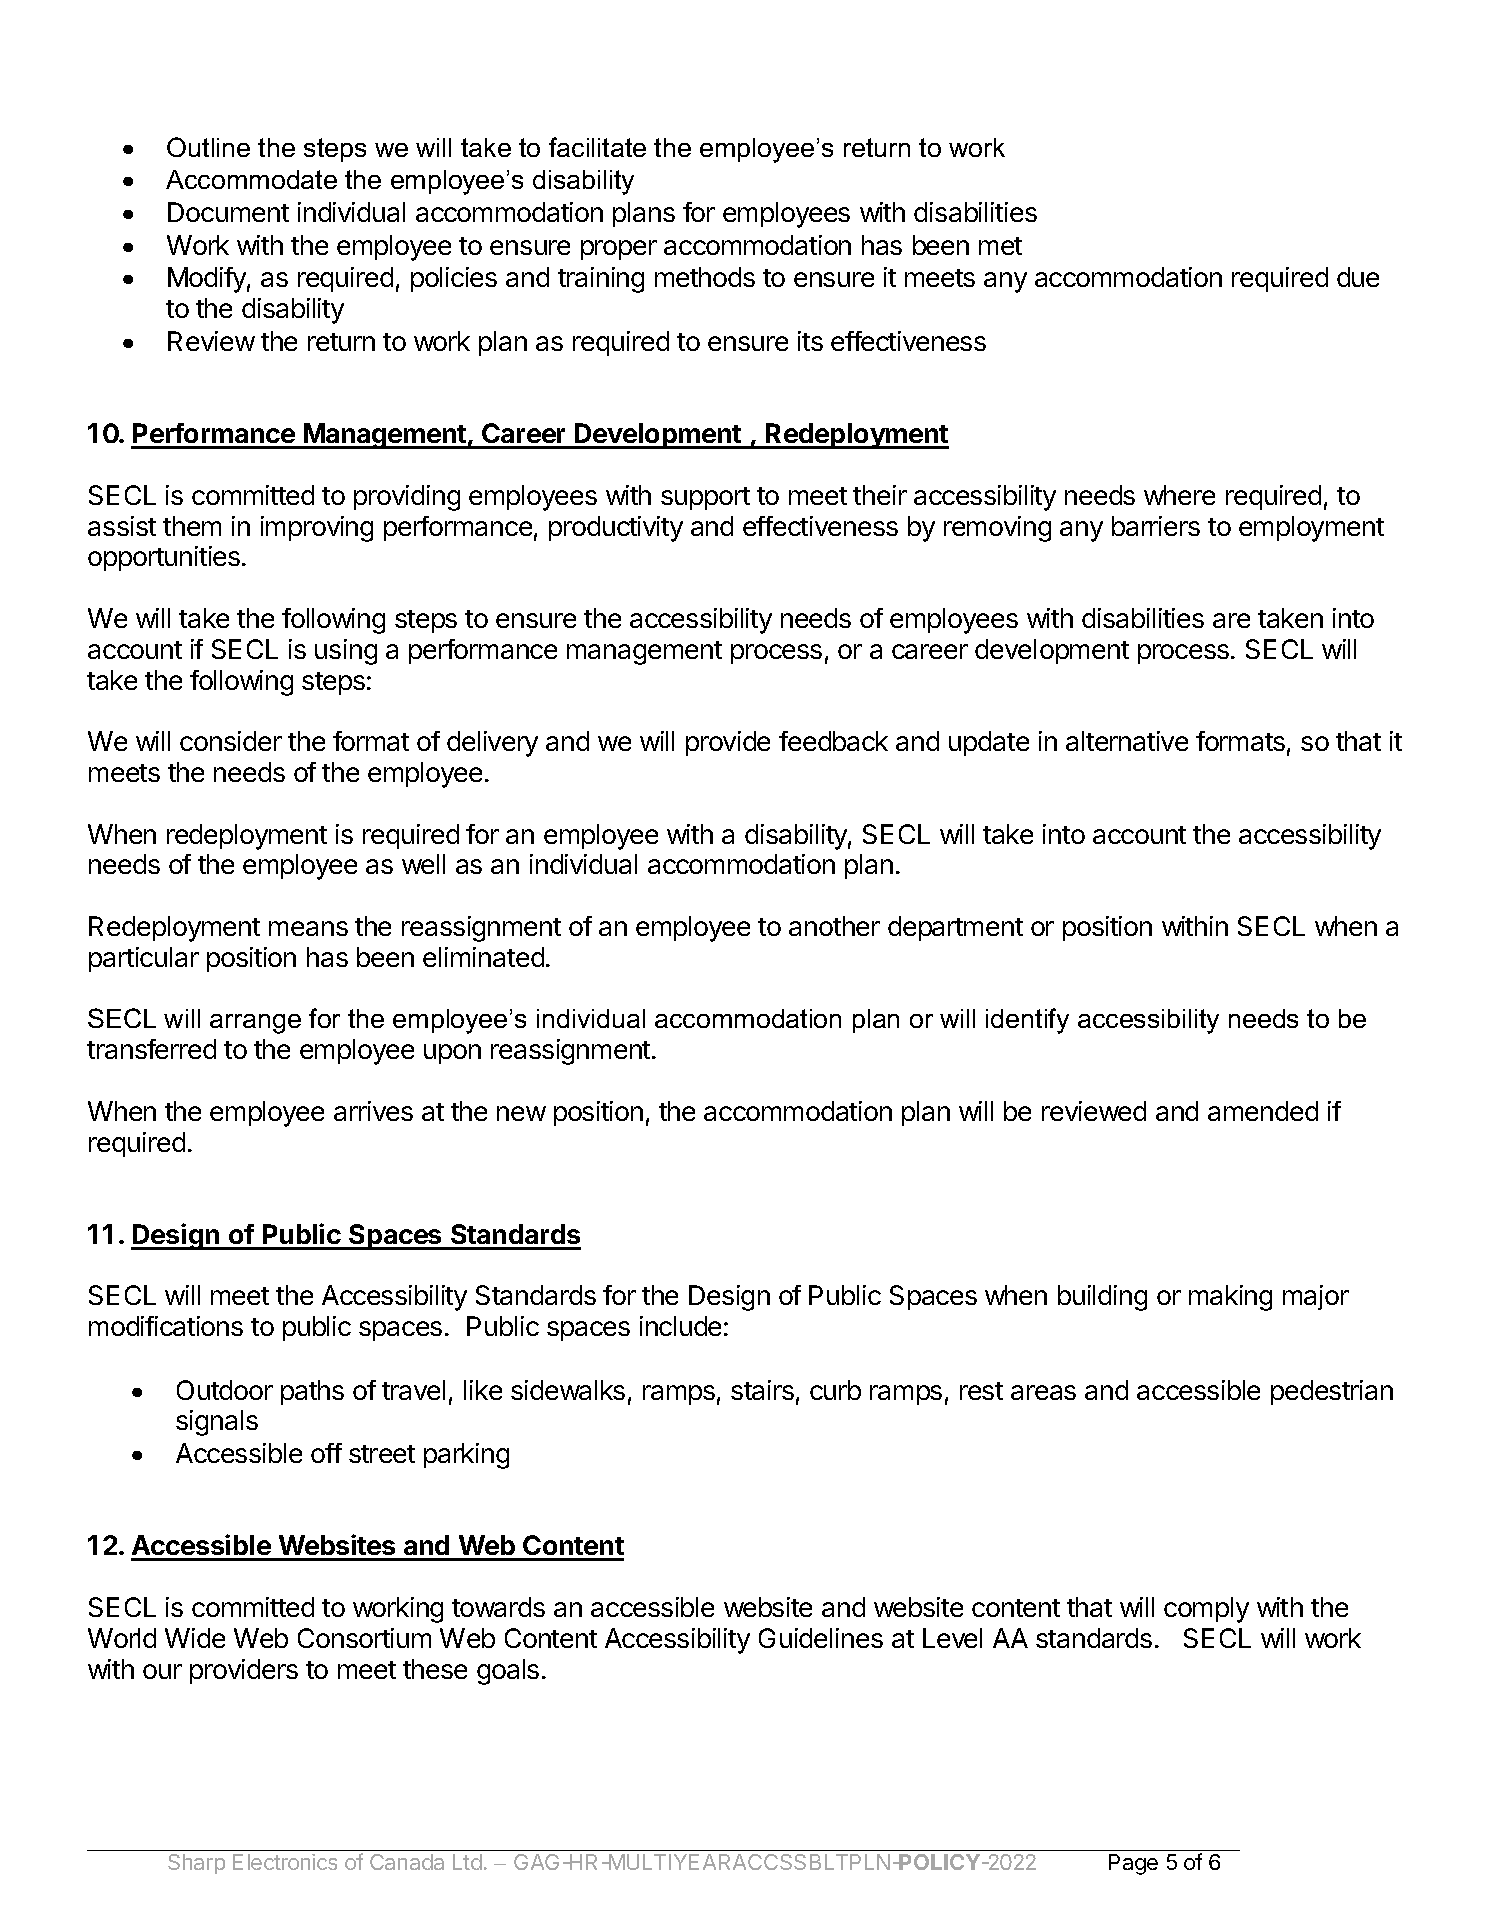  What do you see at coordinates (251, 179) in the screenshot?
I see `Accommodate` at bounding box center [251, 179].
